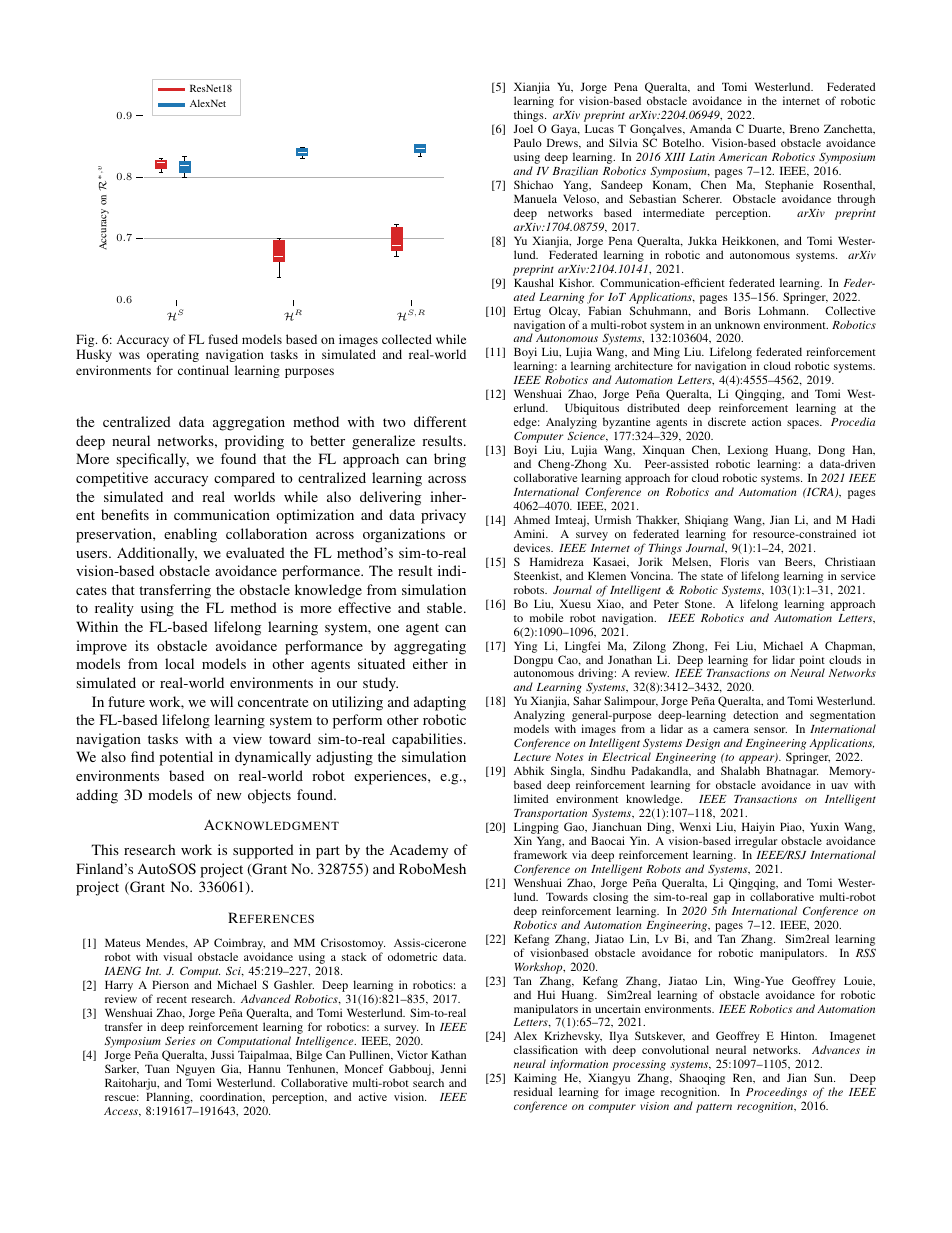 Image resolution: width=952 pixels, height=1233 pixels. I want to click on Jenni, so click(453, 1068).
